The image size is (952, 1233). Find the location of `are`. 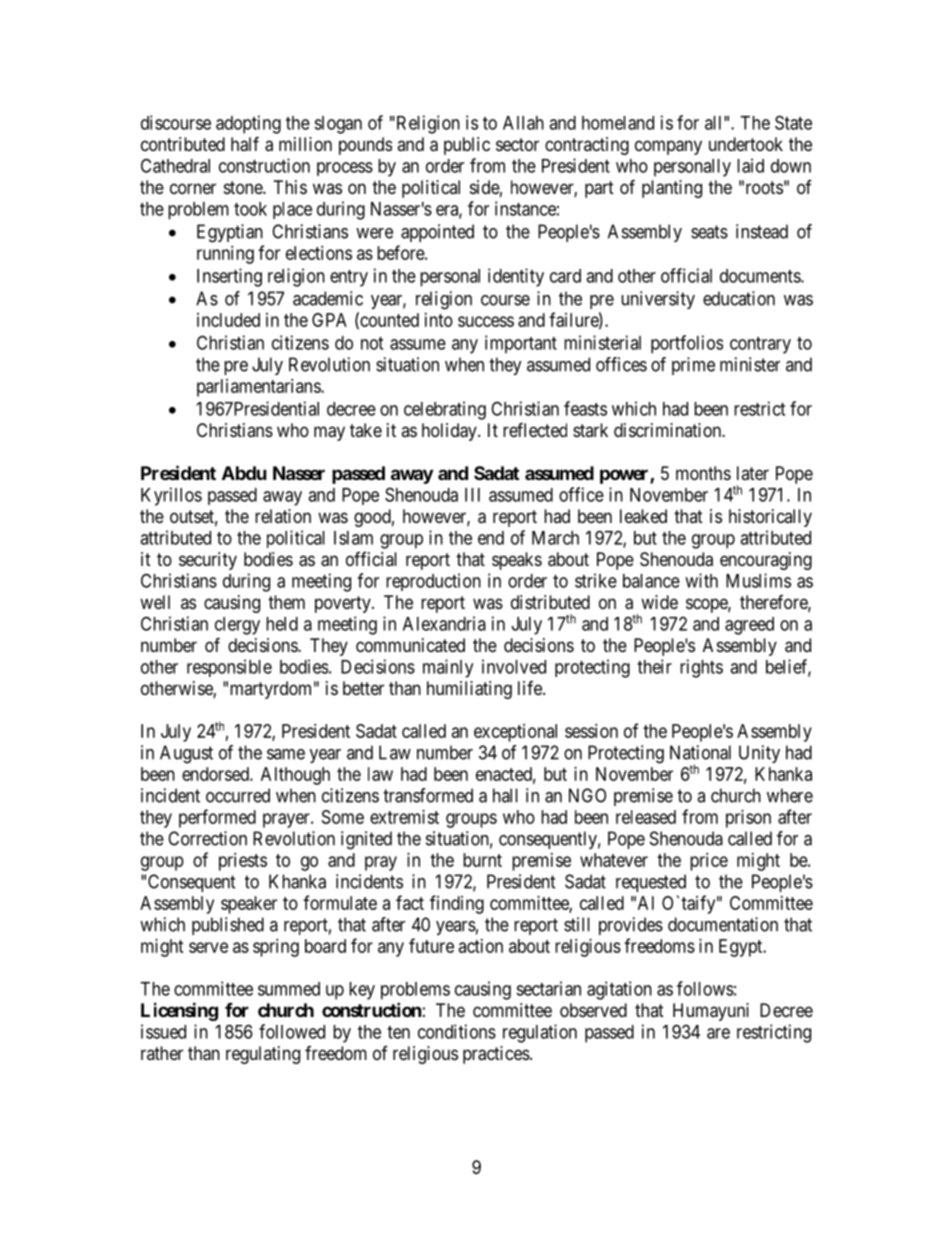

are is located at coordinates (718, 1033).
